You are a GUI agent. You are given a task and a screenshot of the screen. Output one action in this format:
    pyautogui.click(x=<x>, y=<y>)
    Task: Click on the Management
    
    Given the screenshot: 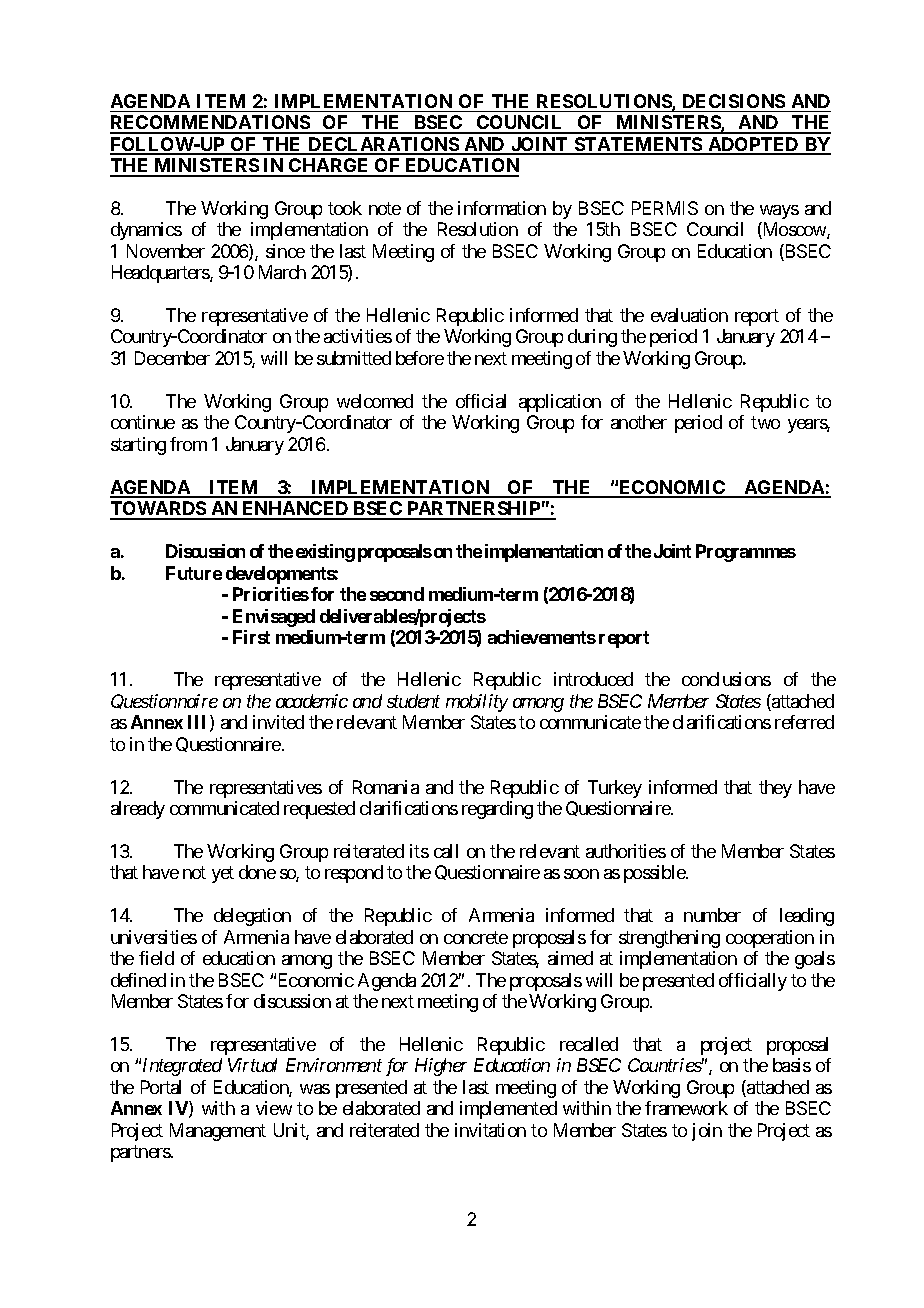 What is the action you would take?
    pyautogui.click(x=218, y=1132)
